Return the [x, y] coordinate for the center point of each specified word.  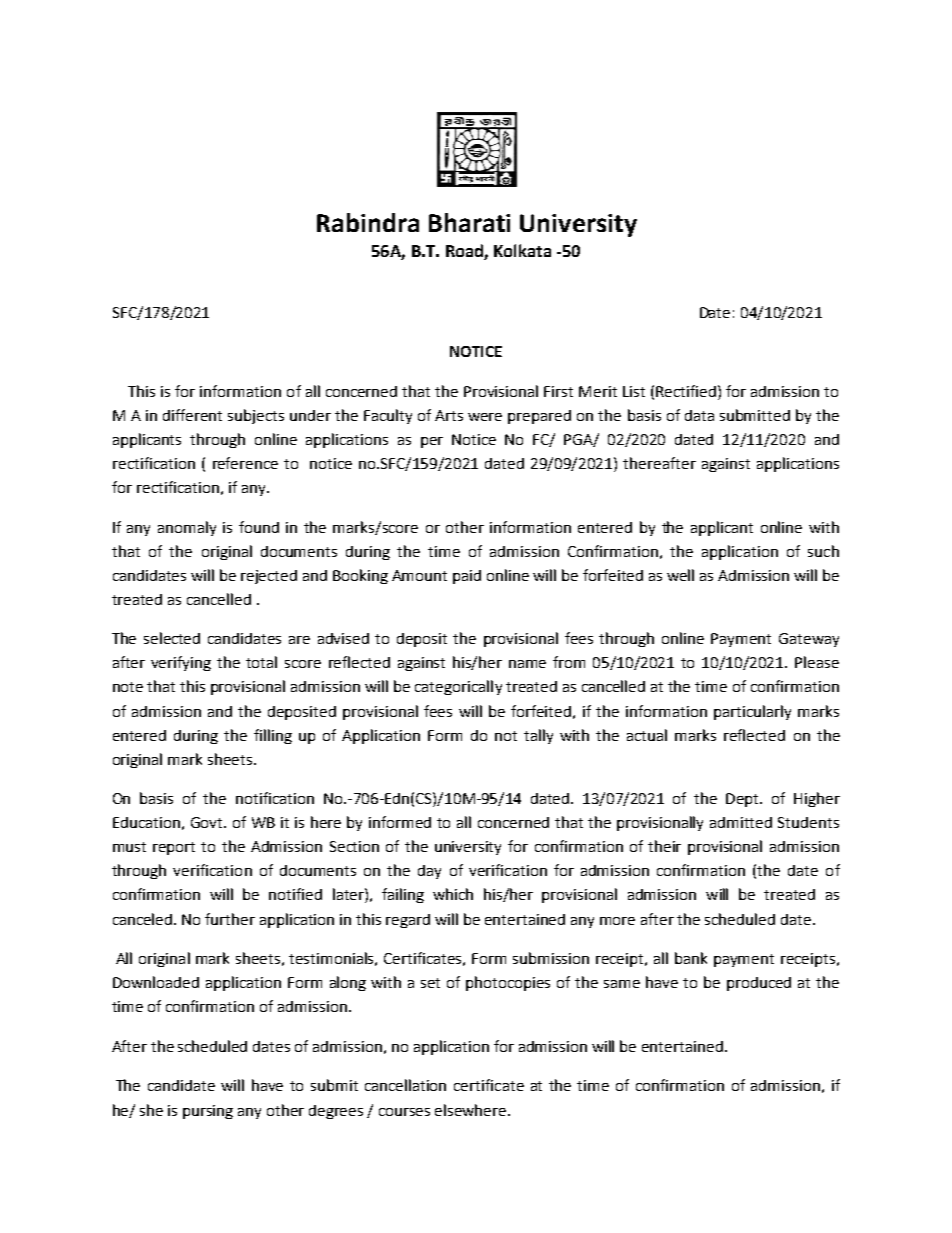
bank [691, 958]
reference [245, 463]
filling [273, 736]
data [699, 415]
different [192, 415]
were [485, 417]
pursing [208, 1112]
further [230, 919]
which [453, 894]
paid [467, 577]
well [680, 575]
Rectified [686, 391]
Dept [744, 800]
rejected [269, 577]
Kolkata [522, 250]
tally [538, 736]
